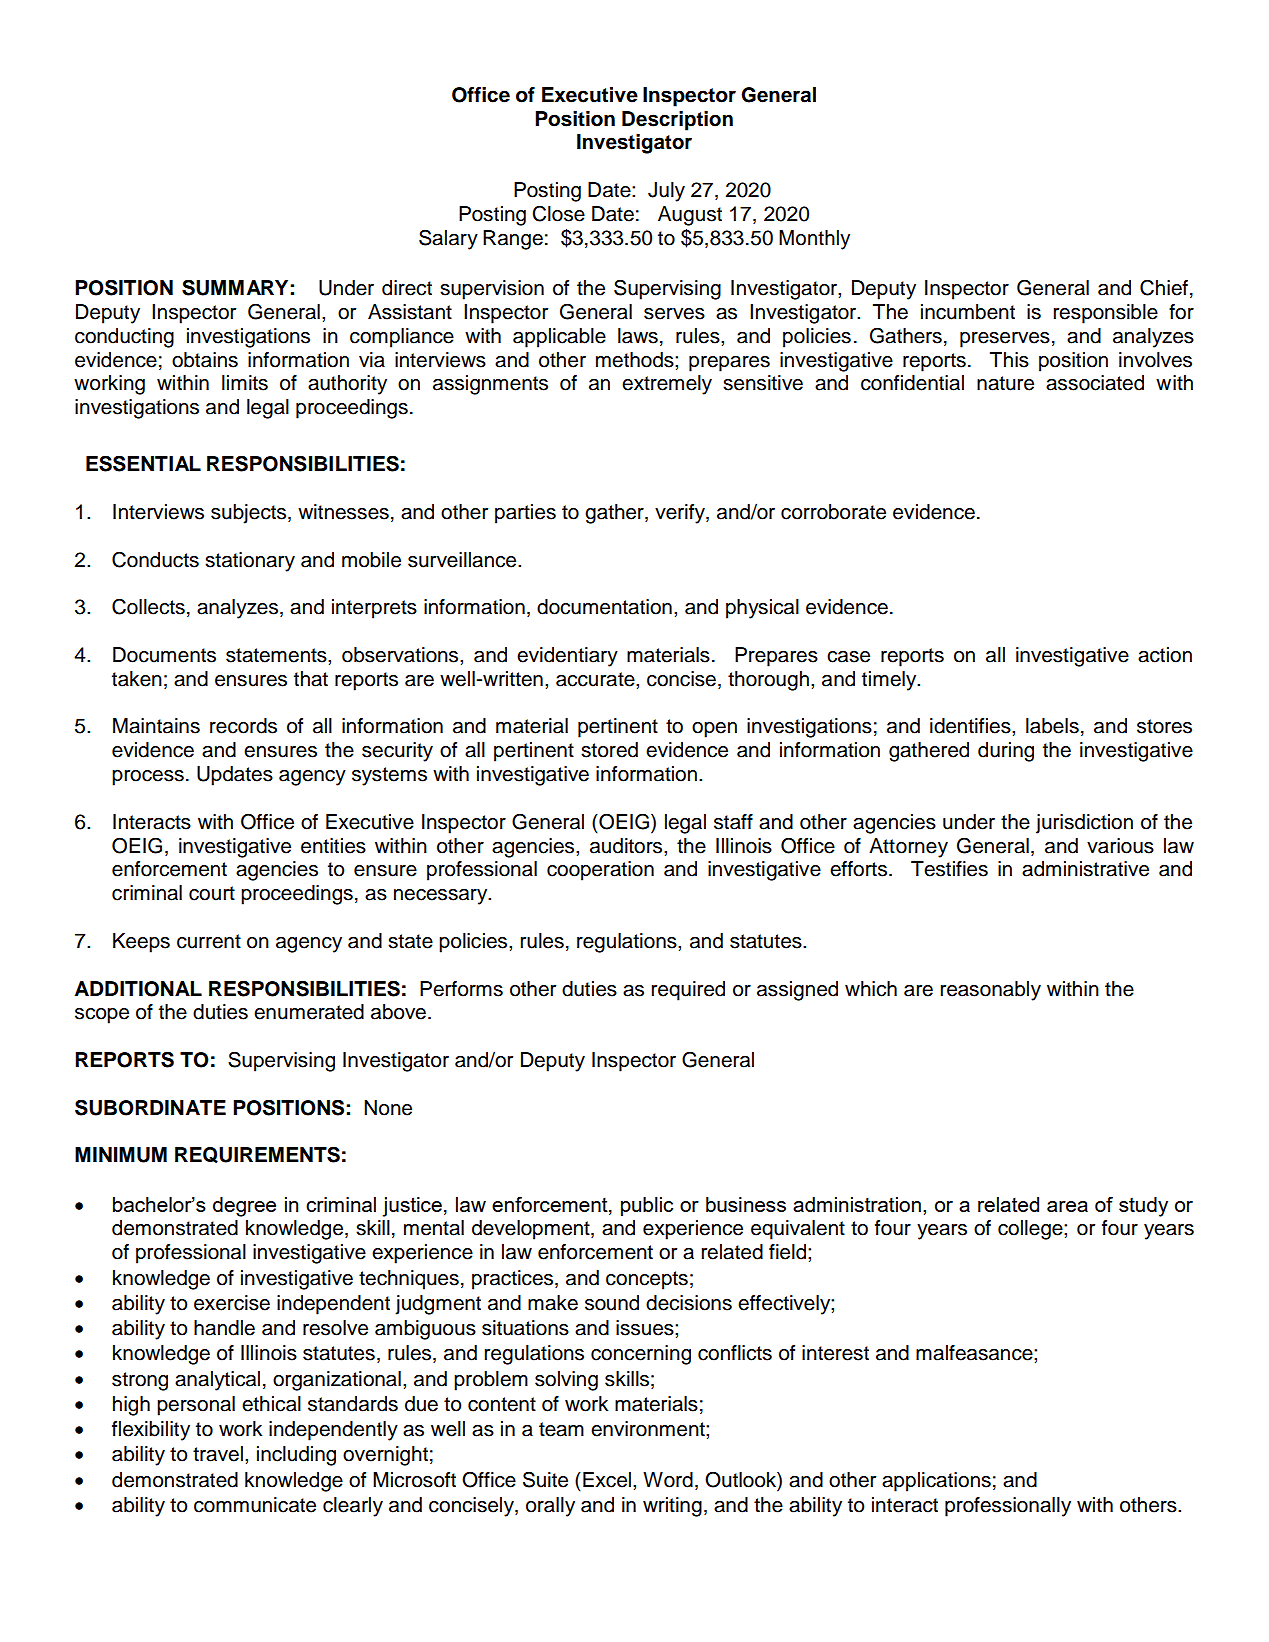 This page has width=1269, height=1642. I want to click on July, so click(666, 192).
